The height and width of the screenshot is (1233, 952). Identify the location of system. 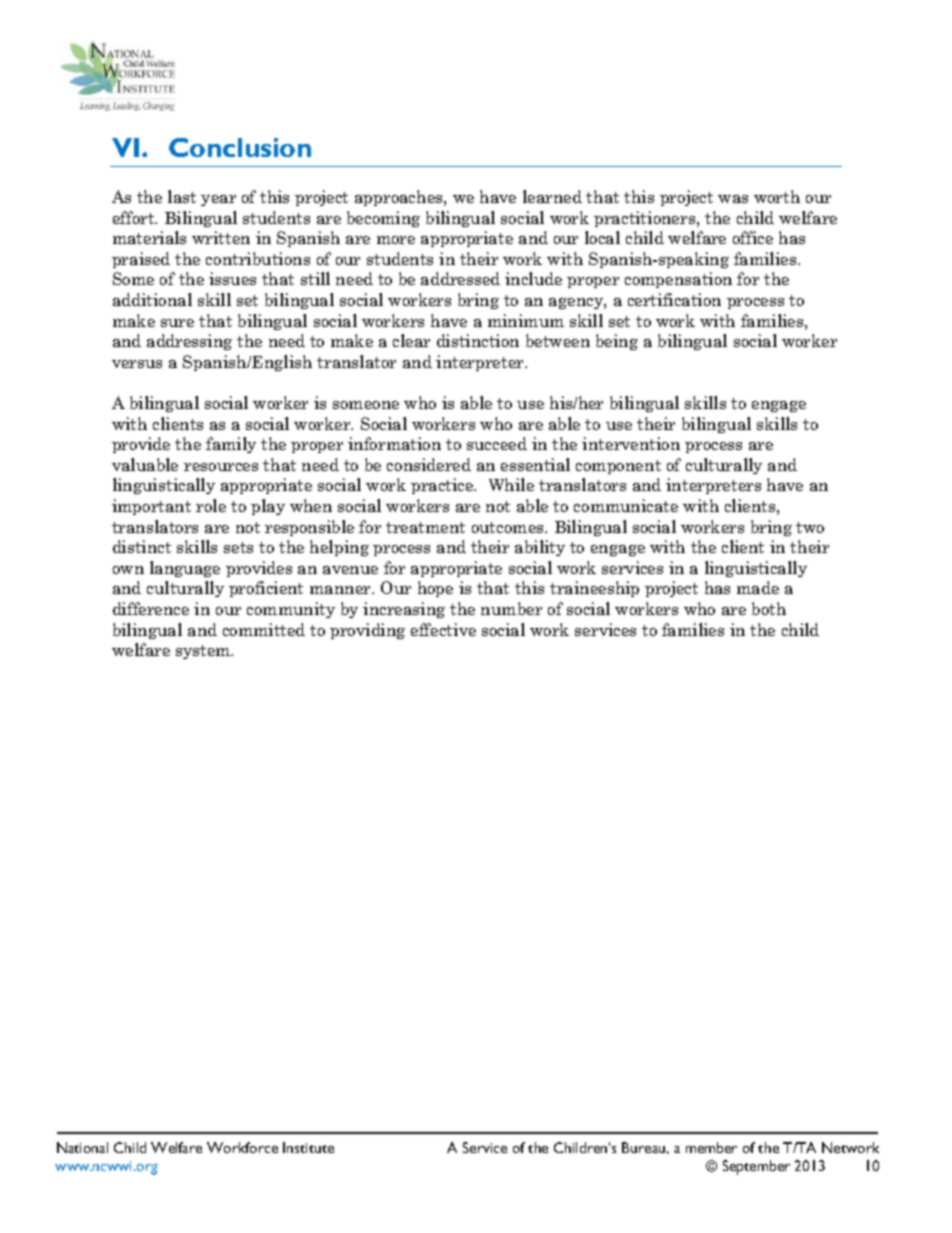
(204, 652).
